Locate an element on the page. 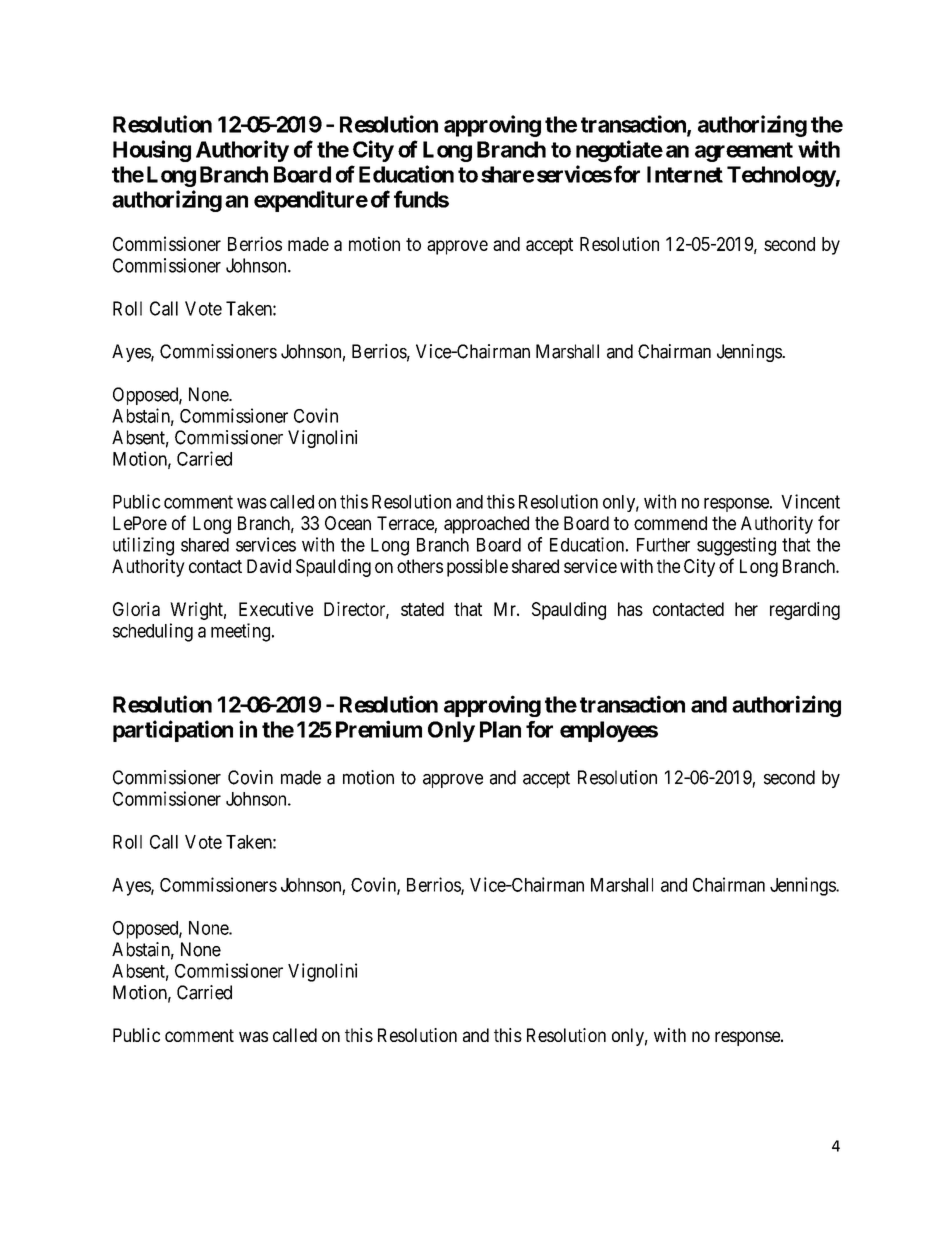 The image size is (952, 1233). agreement is located at coordinates (744, 152).
